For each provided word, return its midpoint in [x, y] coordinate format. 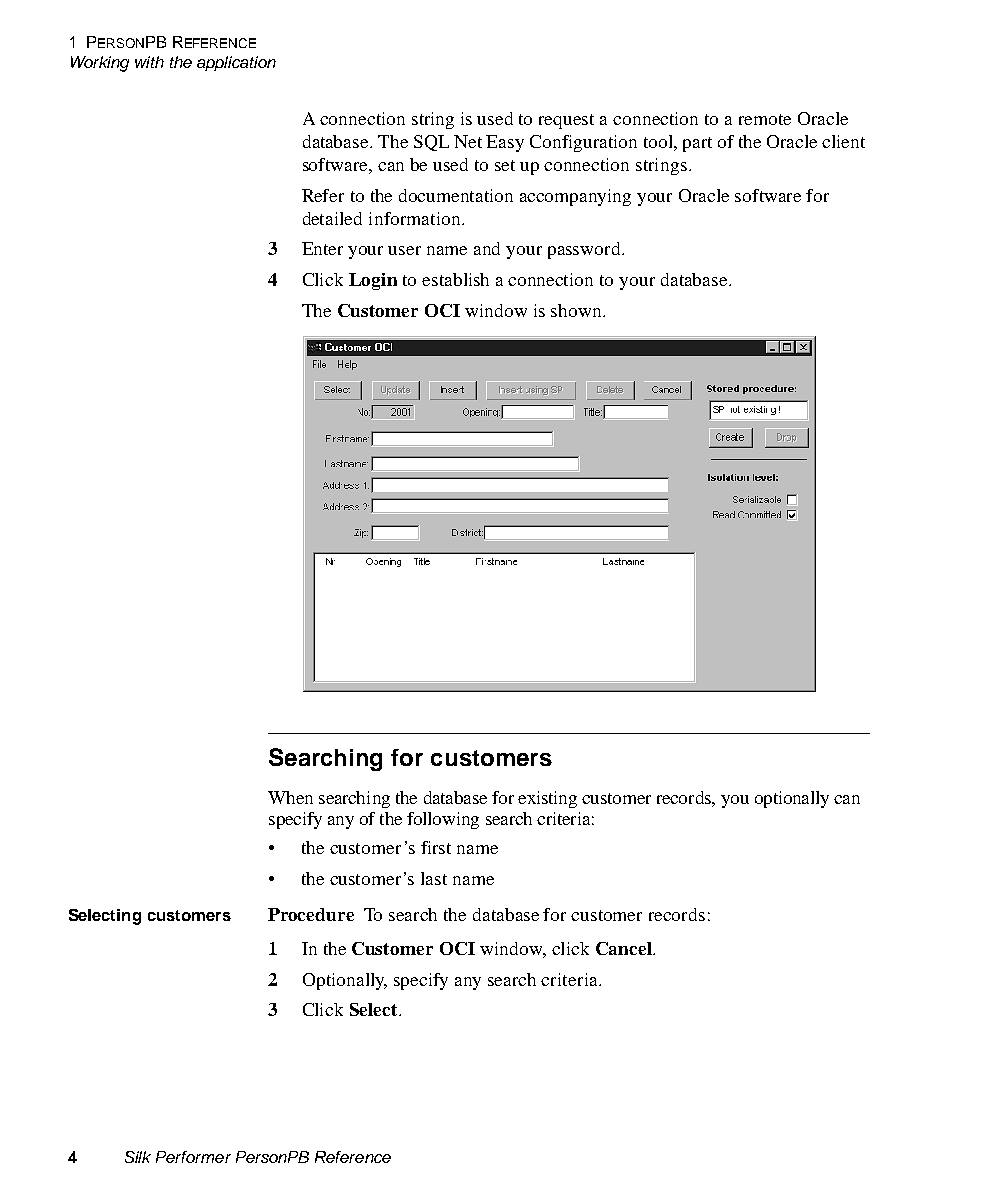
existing [547, 799]
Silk [138, 1157]
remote [765, 119]
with [149, 62]
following [443, 820]
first [436, 847]
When [290, 797]
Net [468, 141]
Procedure [311, 914]
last [434, 878]
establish [455, 279]
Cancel [625, 948]
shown [577, 310]
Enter [322, 248]
